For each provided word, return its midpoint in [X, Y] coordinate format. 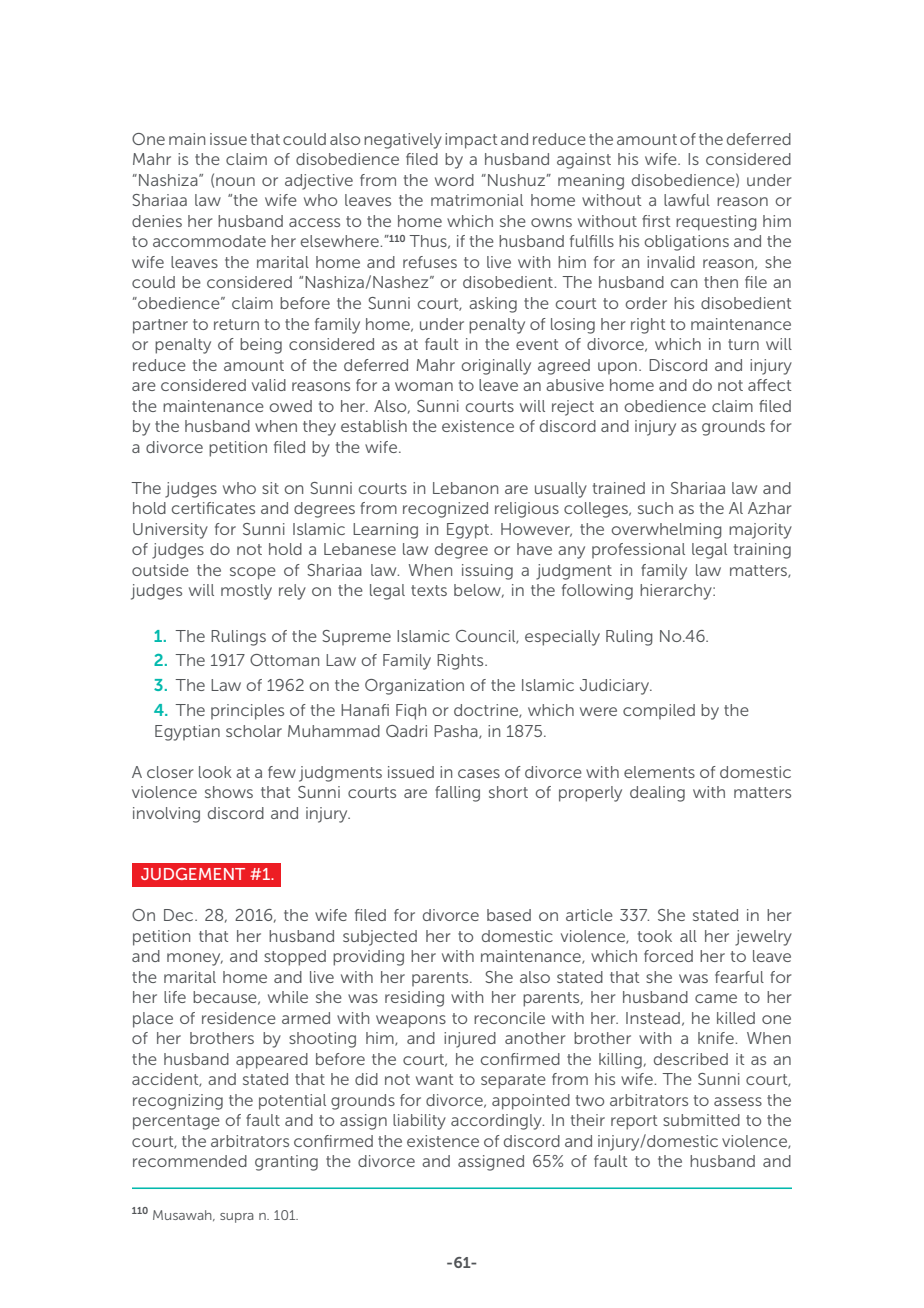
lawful [687, 200]
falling [457, 794]
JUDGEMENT [193, 874]
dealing [657, 794]
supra [237, 1218]
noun [235, 181]
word [454, 180]
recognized [445, 510]
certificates [213, 508]
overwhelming [666, 531]
